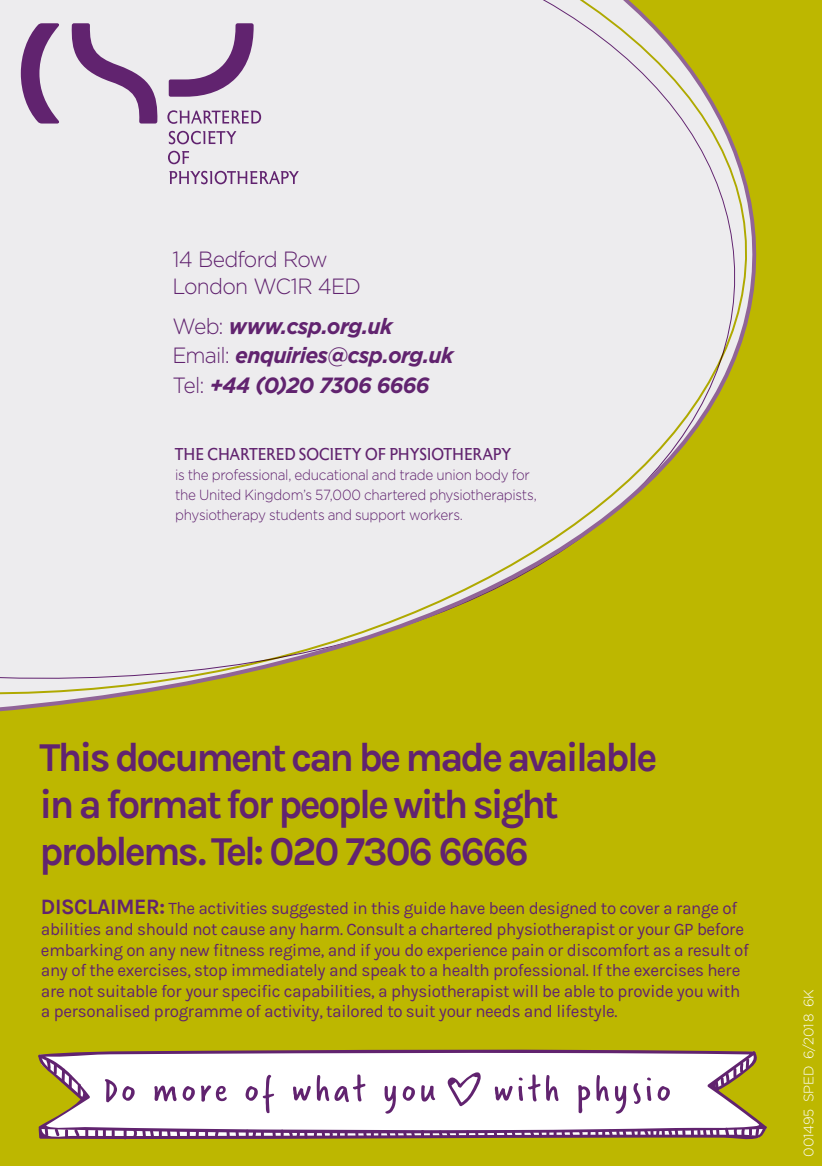 This screenshot has width=822, height=1166. What do you see at coordinates (210, 286) in the screenshot?
I see `London` at bounding box center [210, 286].
